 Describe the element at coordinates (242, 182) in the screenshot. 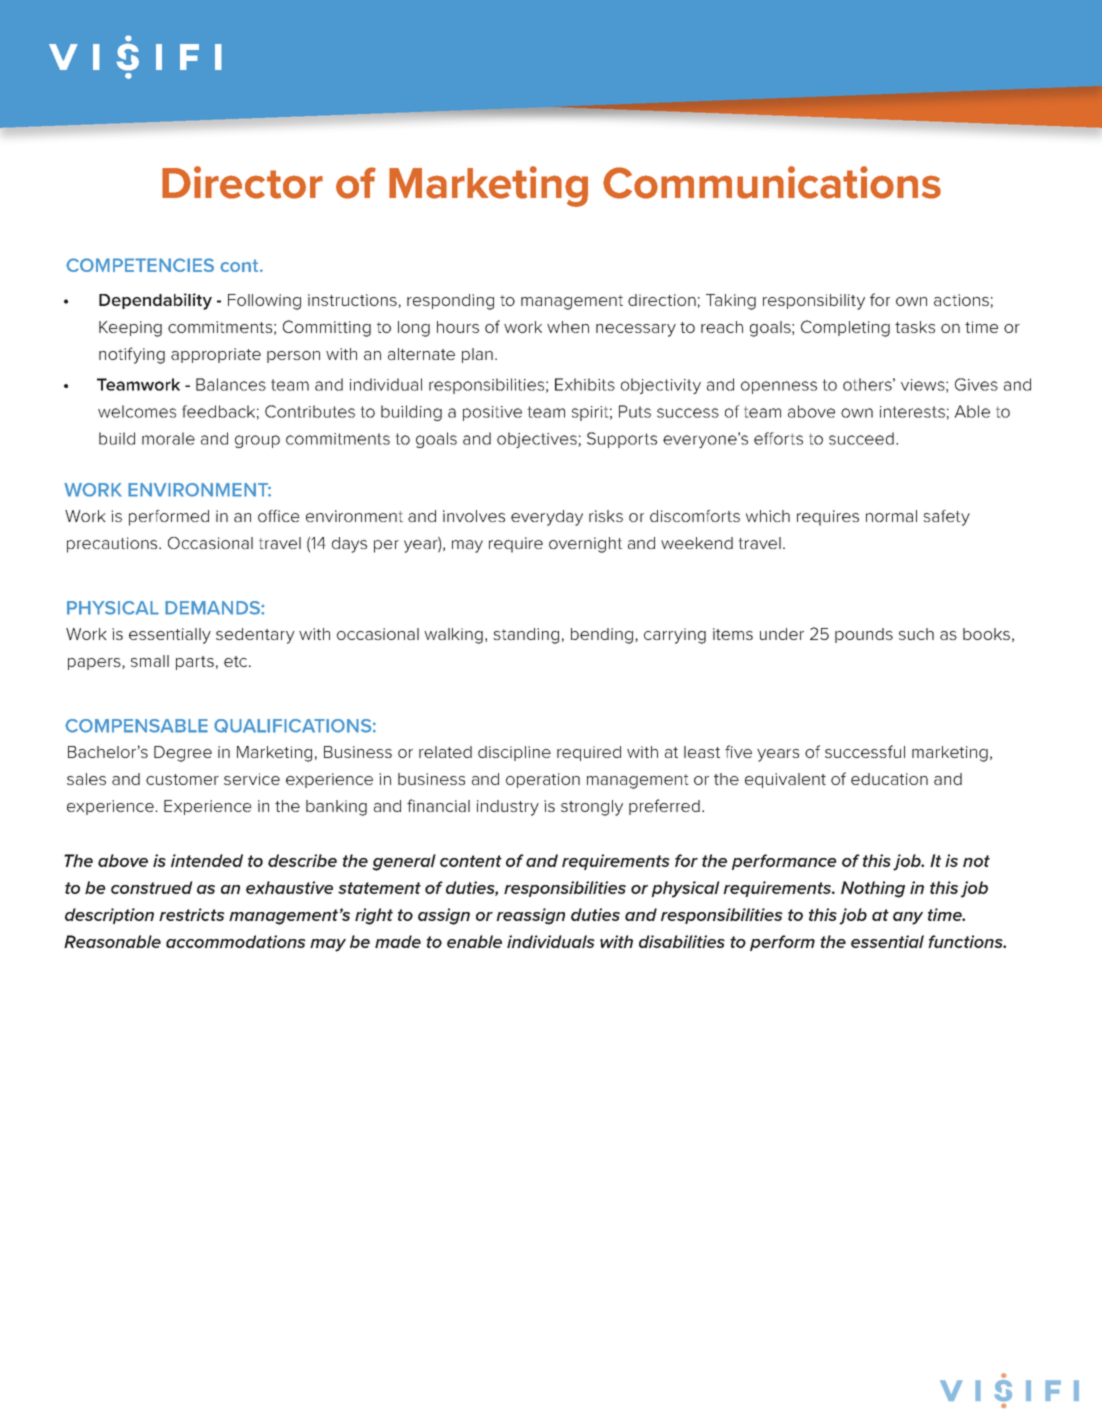

I see `Director` at that location.
